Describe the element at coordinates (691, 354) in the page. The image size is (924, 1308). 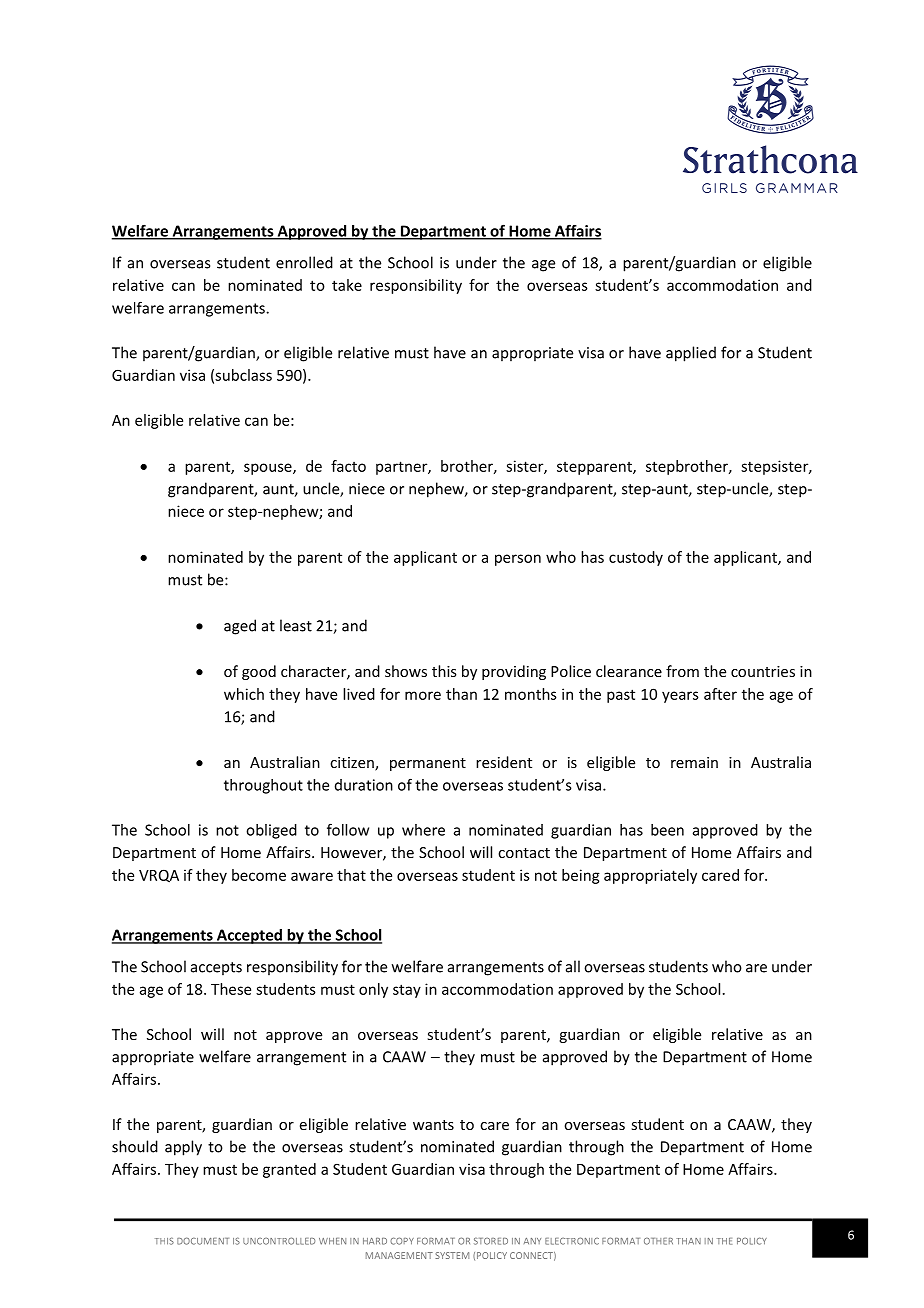
I see `applied` at that location.
